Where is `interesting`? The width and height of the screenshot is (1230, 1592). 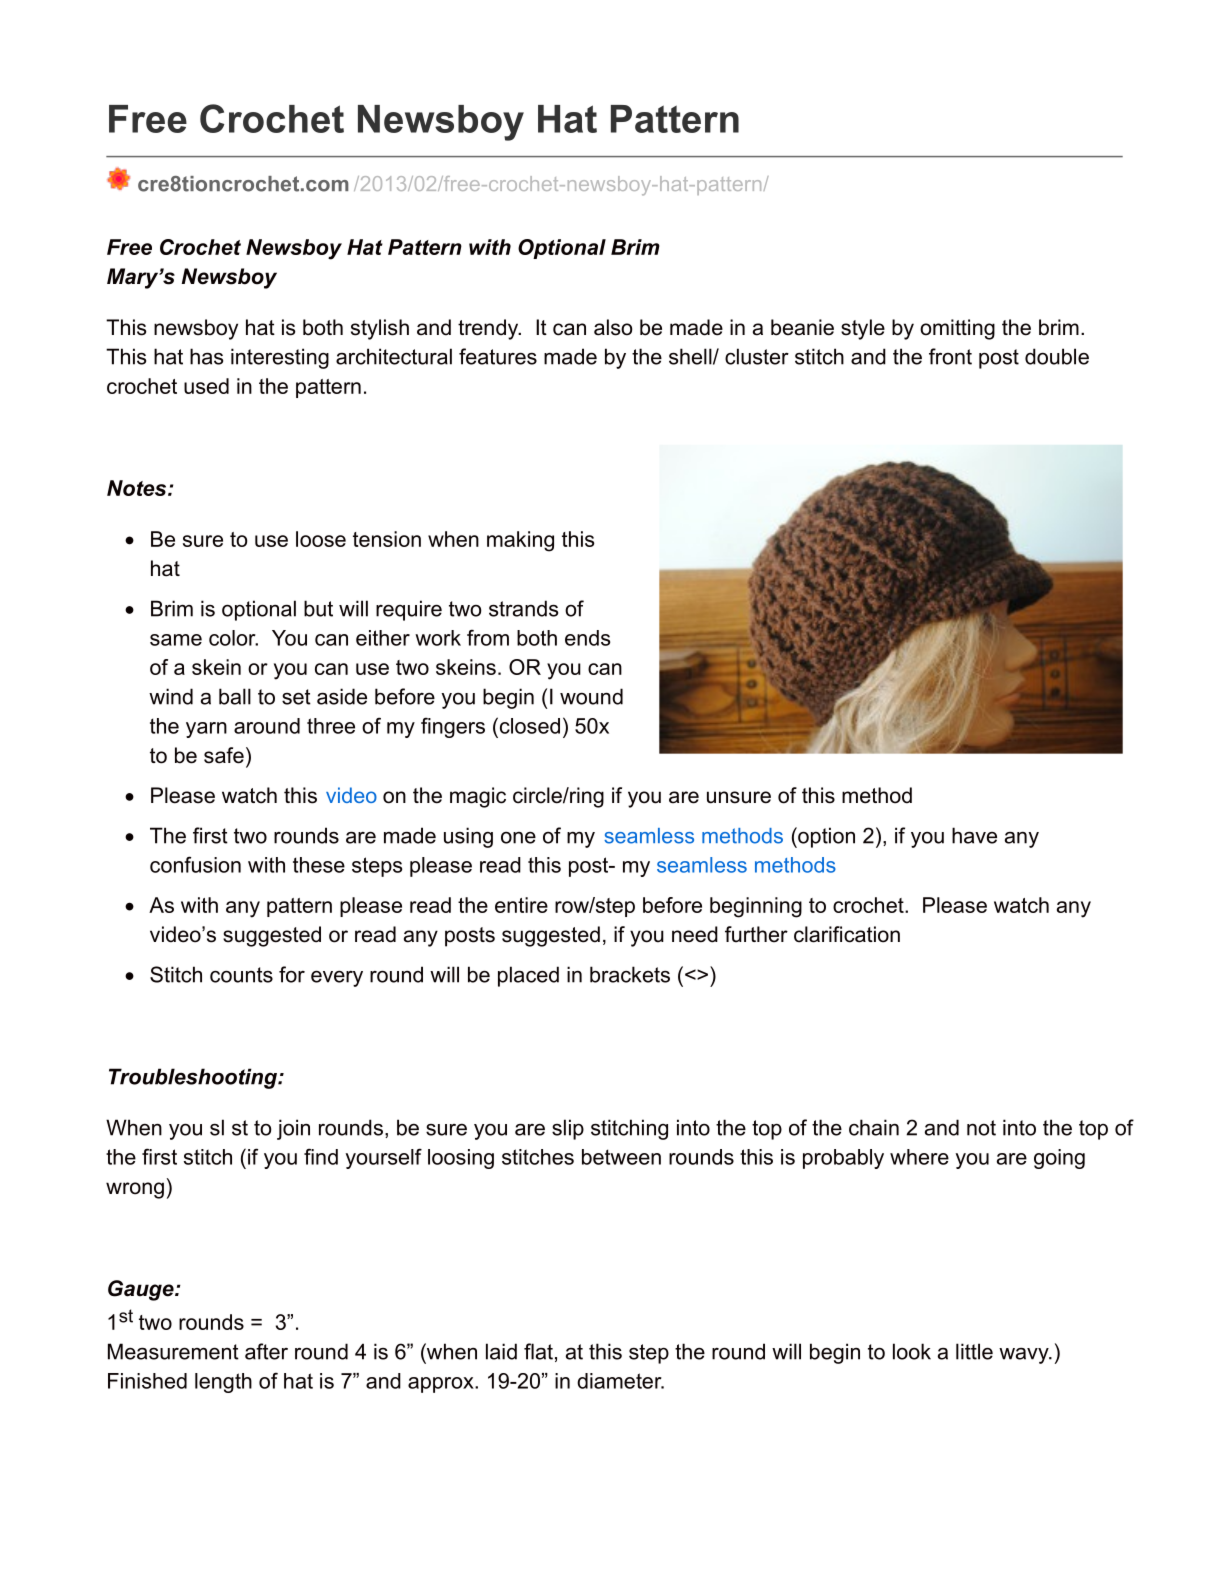
interesting is located at coordinates (280, 358).
